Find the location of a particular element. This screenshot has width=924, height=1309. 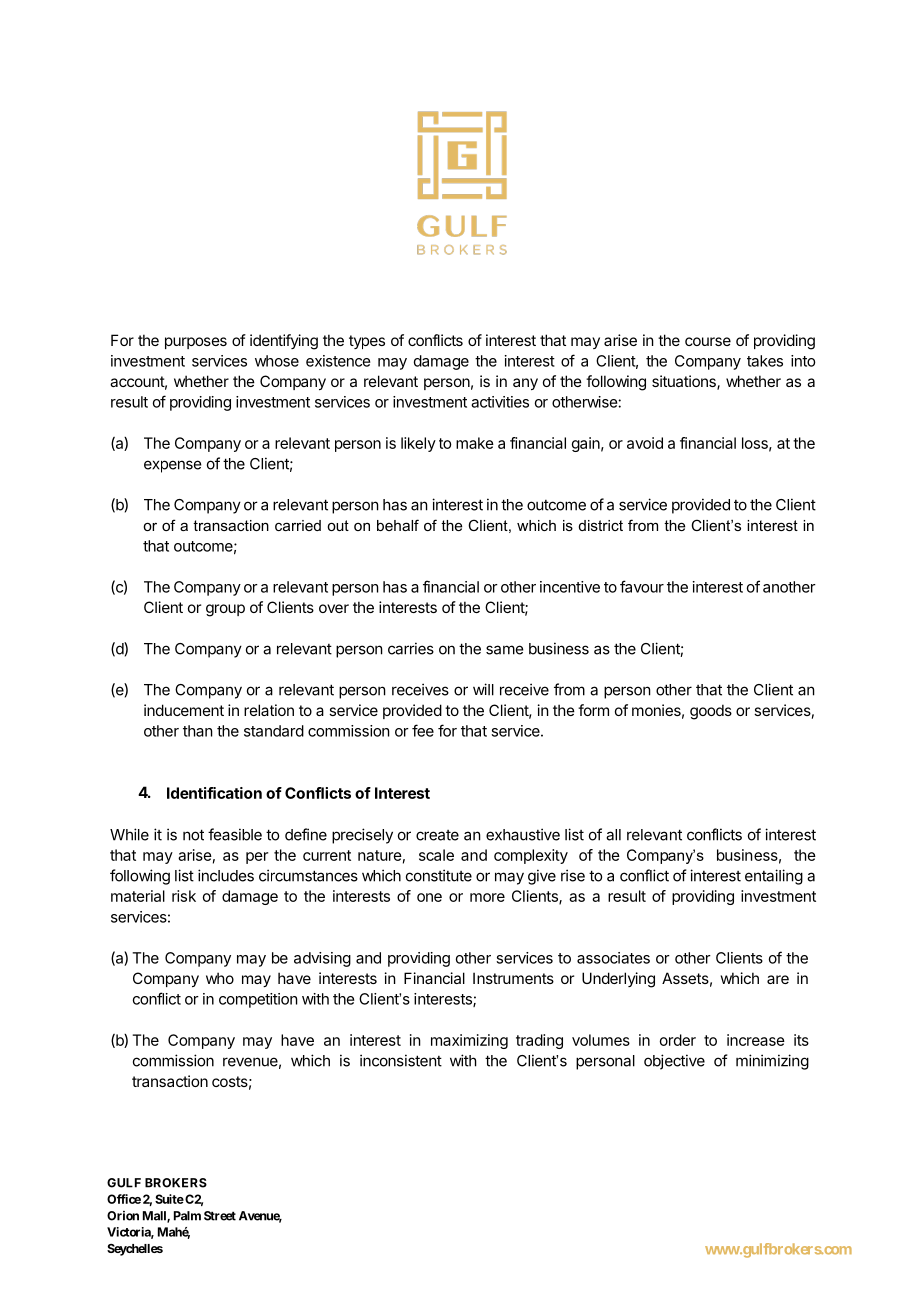

Identification is located at coordinates (214, 793).
